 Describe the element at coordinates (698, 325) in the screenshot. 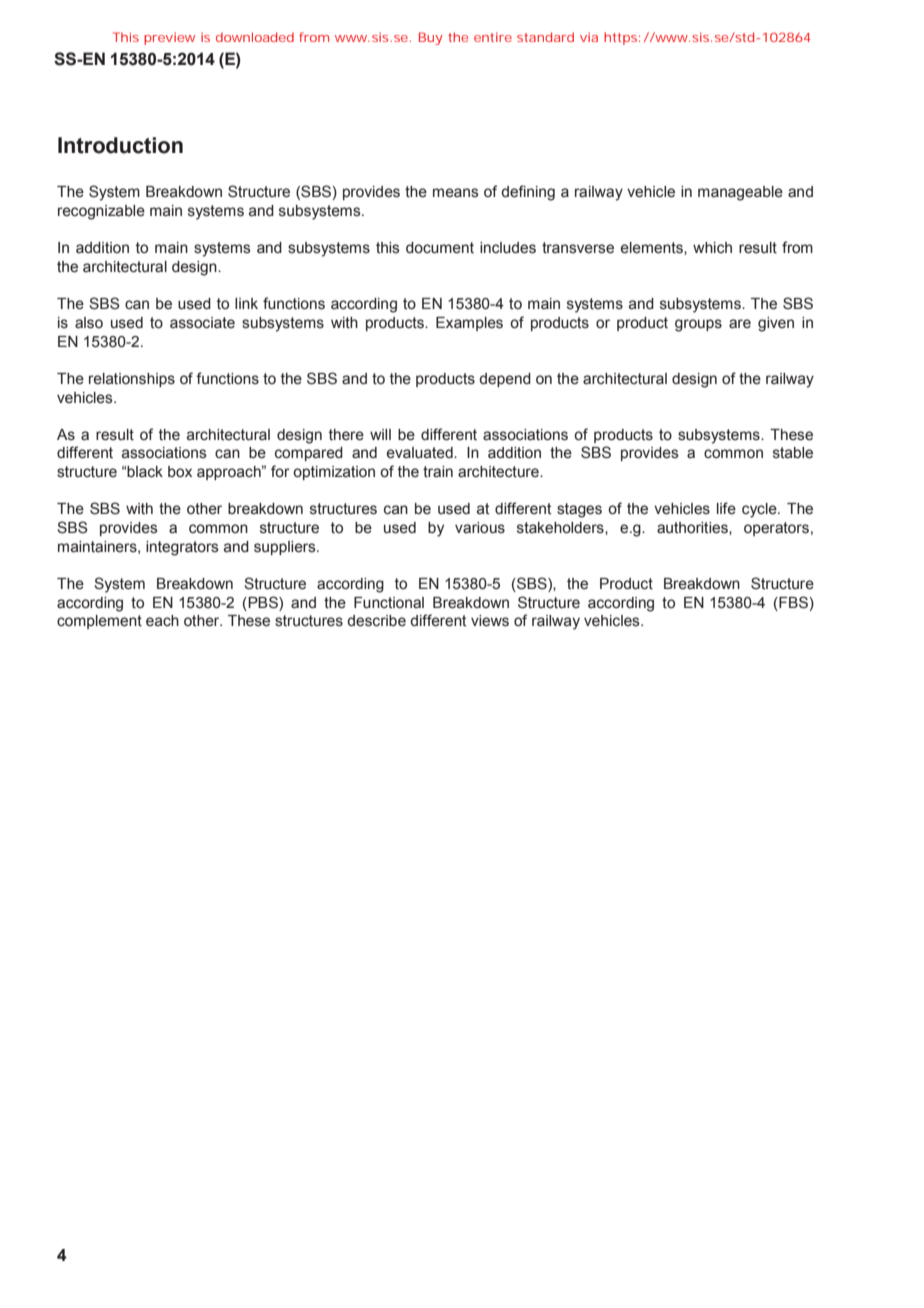

I see `groups` at that location.
